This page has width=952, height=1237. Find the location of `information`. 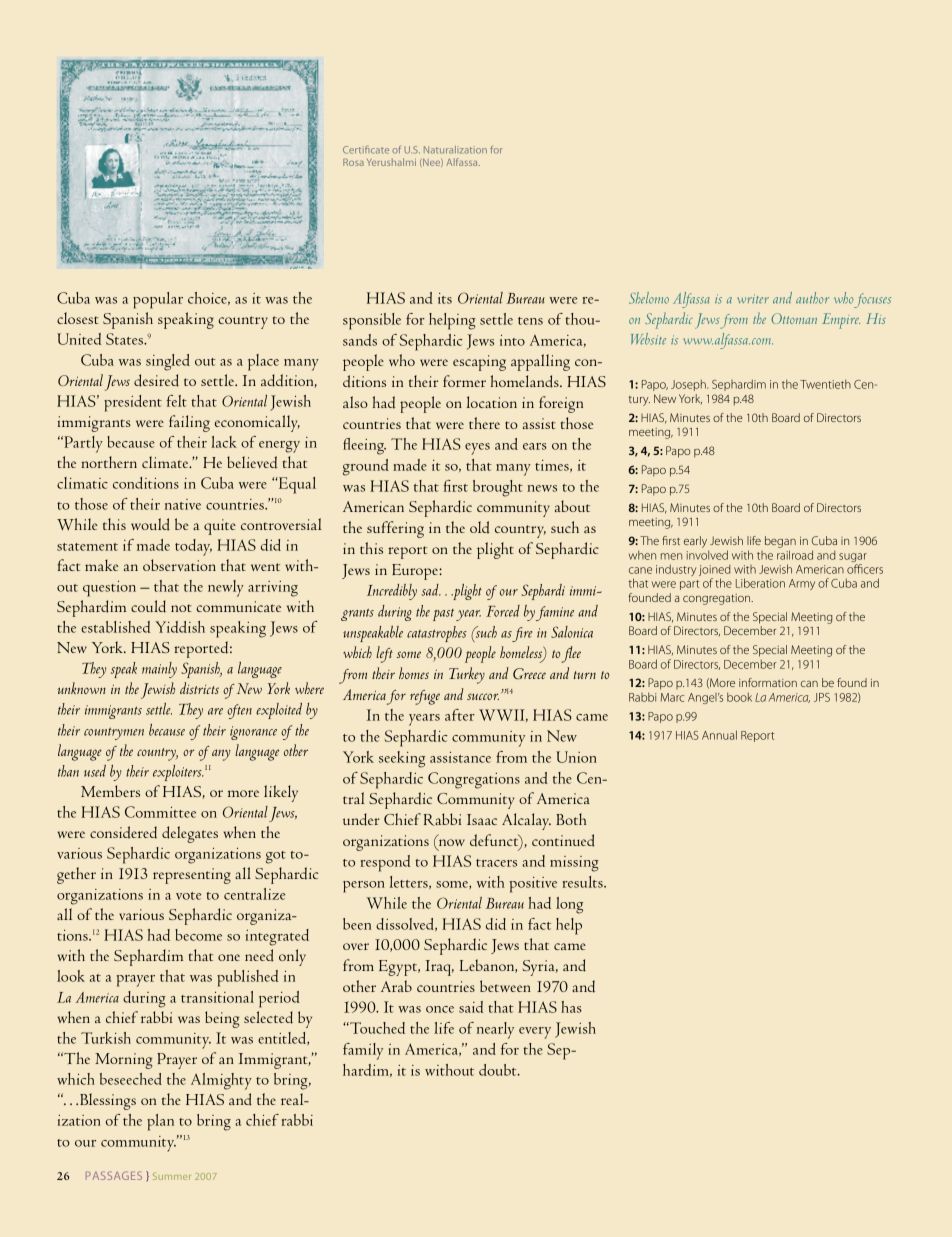

information is located at coordinates (768, 682).
